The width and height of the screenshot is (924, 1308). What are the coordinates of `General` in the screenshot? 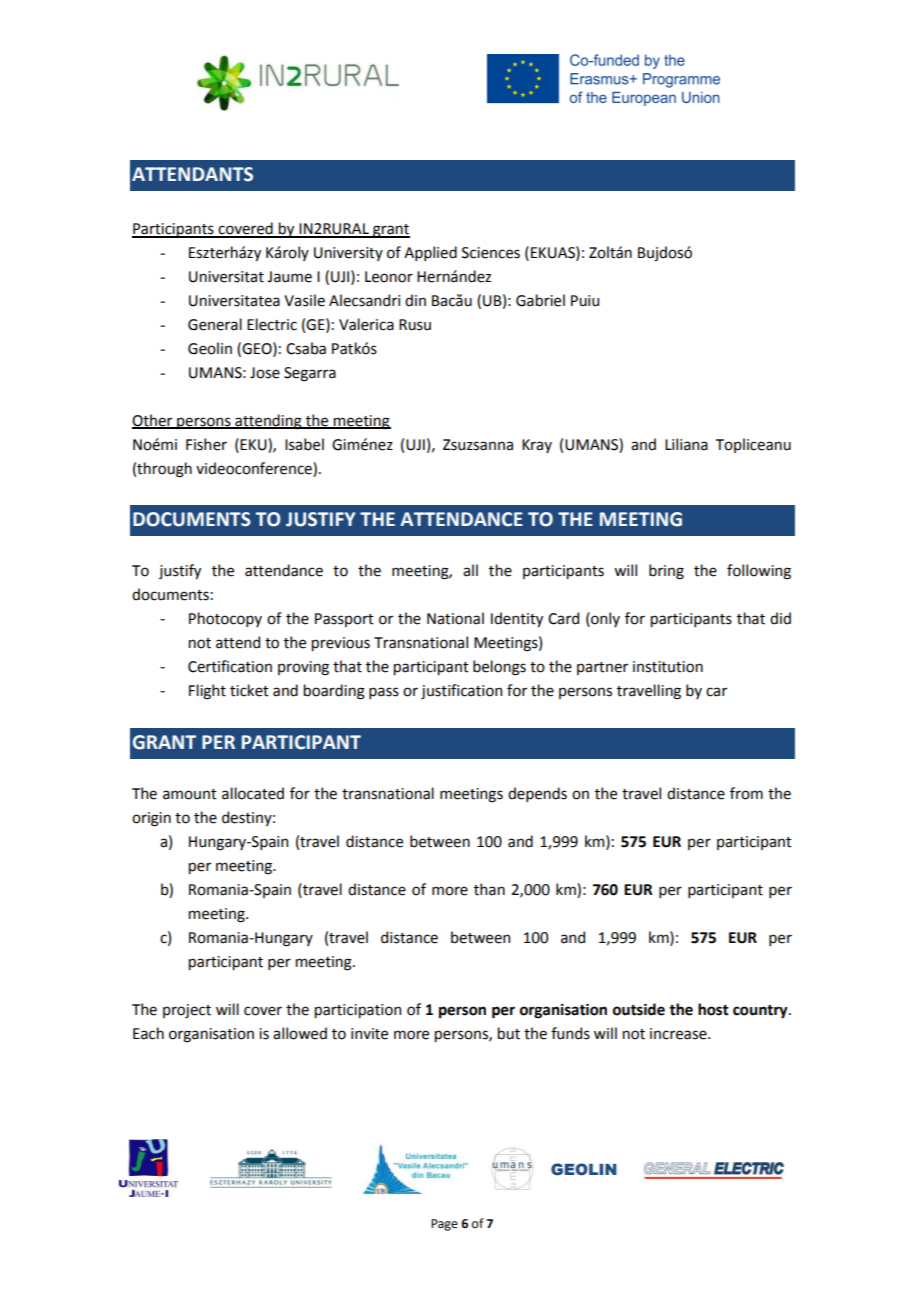 It's located at (215, 324).
